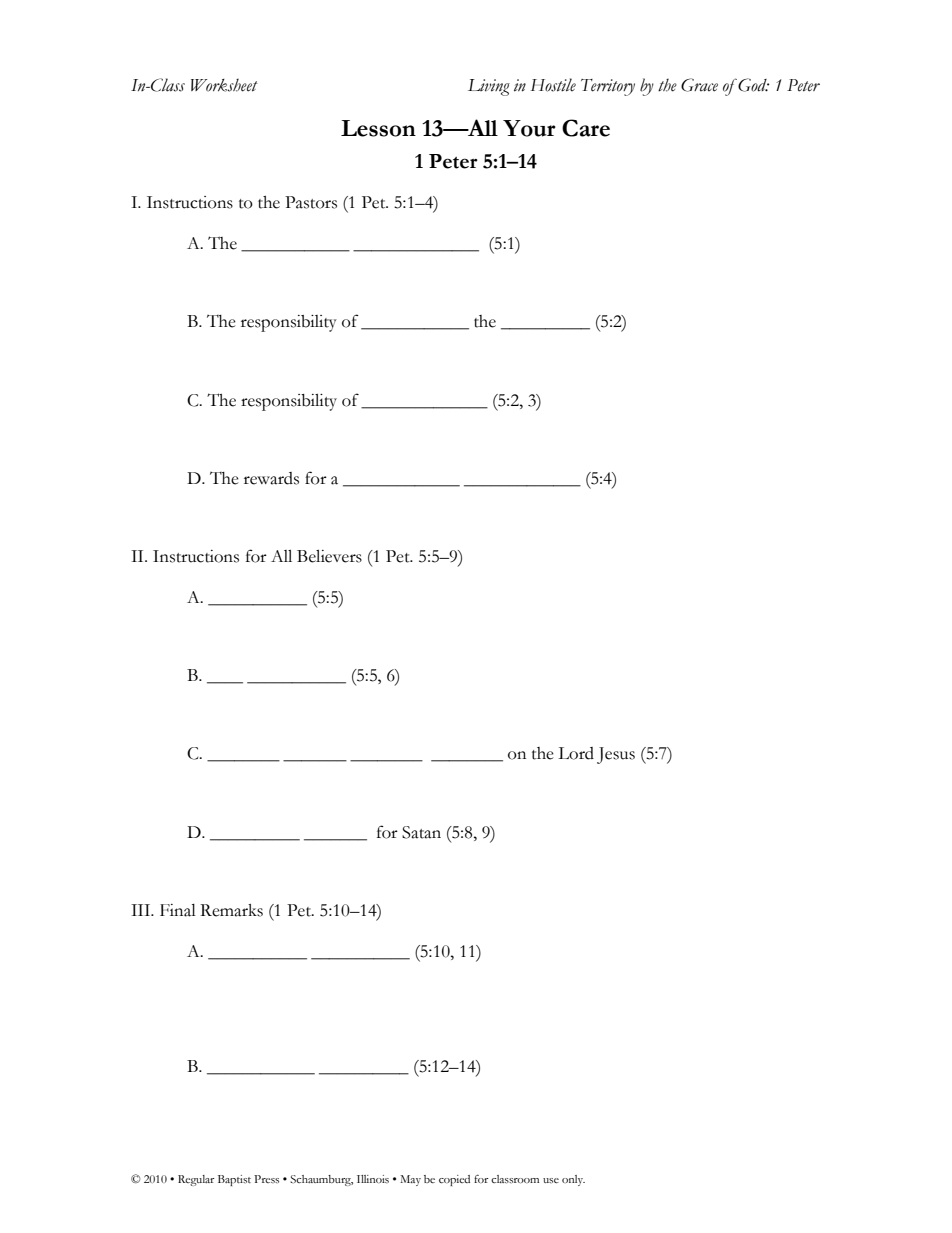 Image resolution: width=952 pixels, height=1233 pixels. What do you see at coordinates (616, 755) in the image?
I see `Jesus` at bounding box center [616, 755].
